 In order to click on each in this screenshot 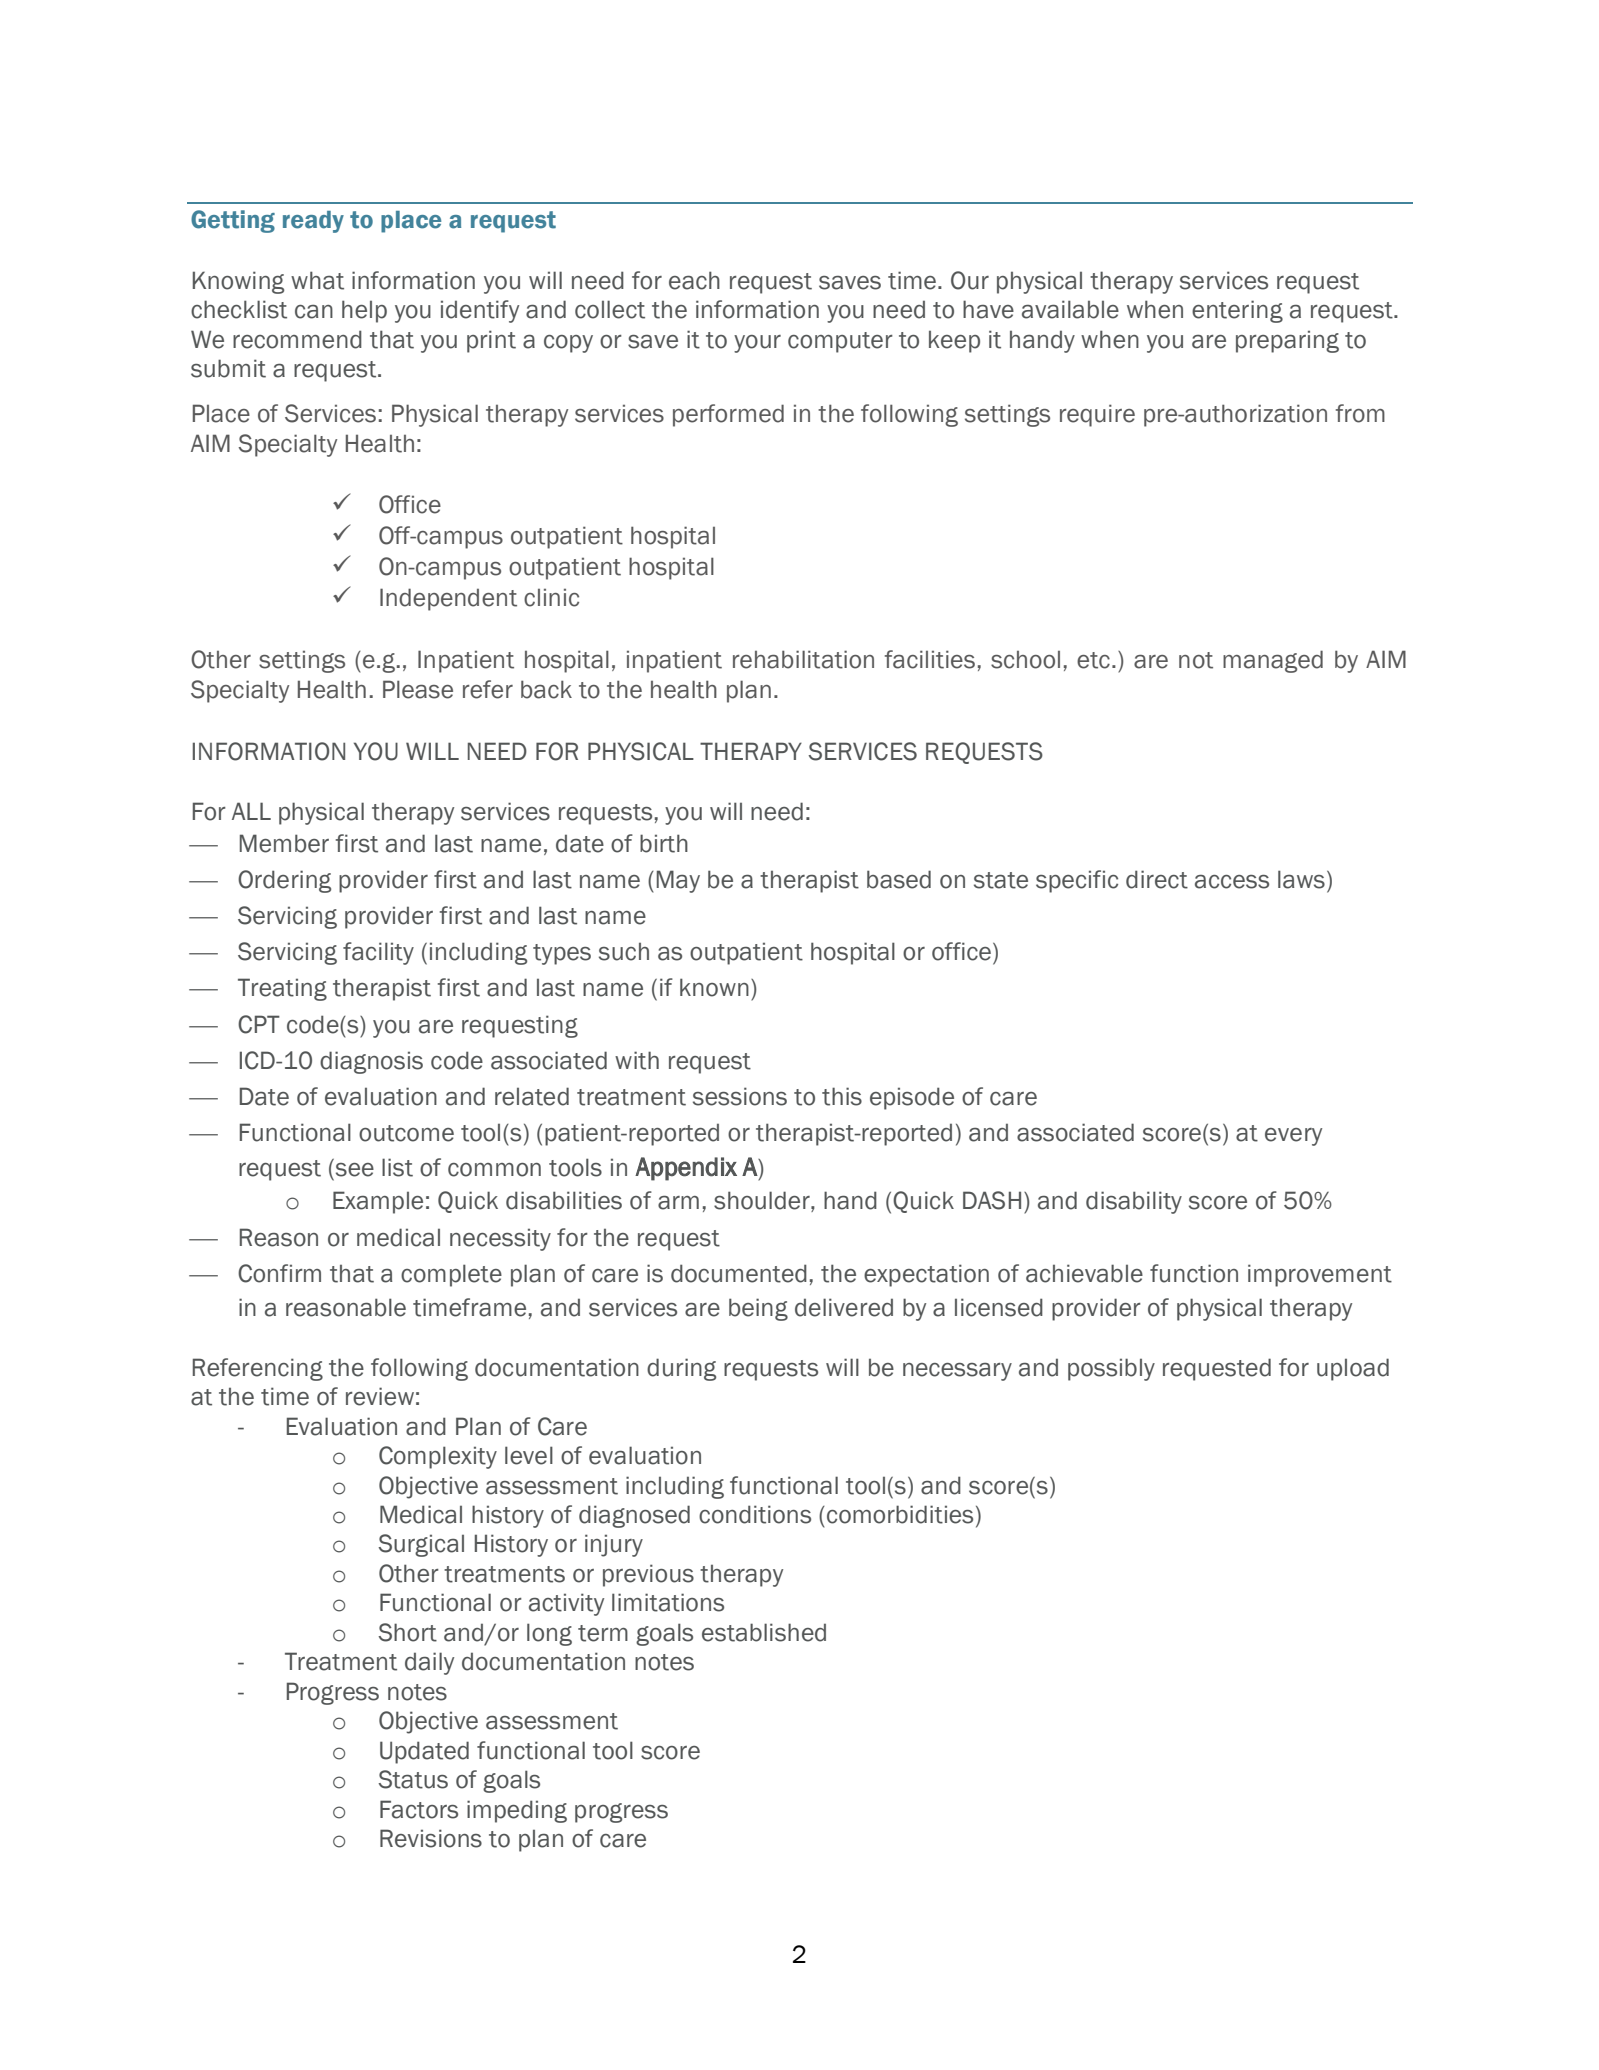, I will do `click(694, 280)`.
